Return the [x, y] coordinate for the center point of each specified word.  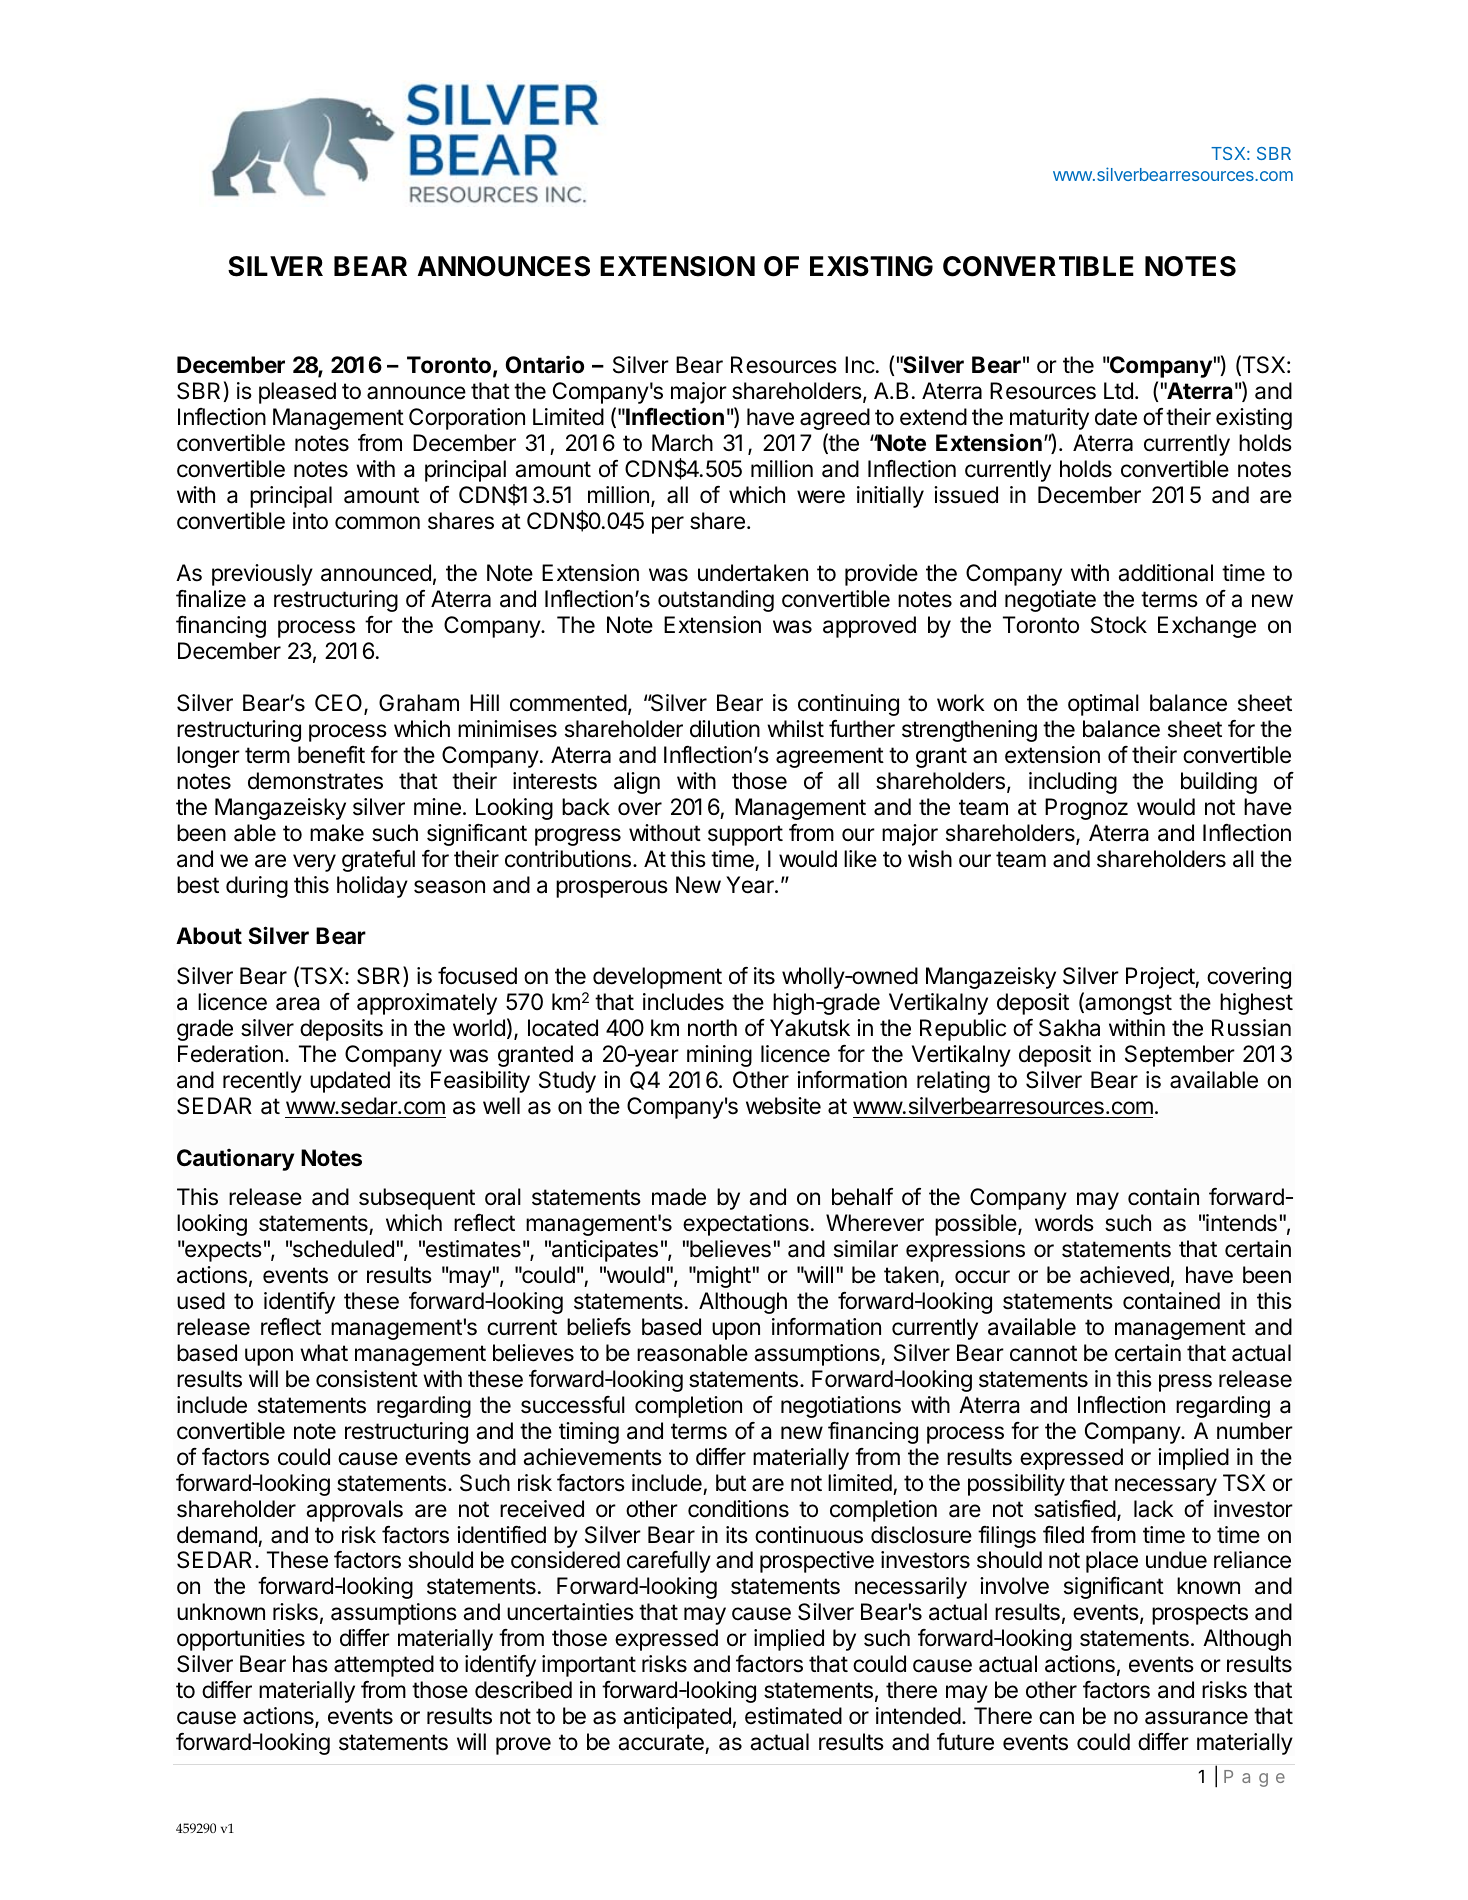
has [310, 1664]
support [745, 835]
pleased [297, 393]
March [682, 443]
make [337, 833]
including [1073, 783]
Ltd [1118, 391]
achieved [1124, 1275]
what [324, 1353]
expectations [746, 1225]
